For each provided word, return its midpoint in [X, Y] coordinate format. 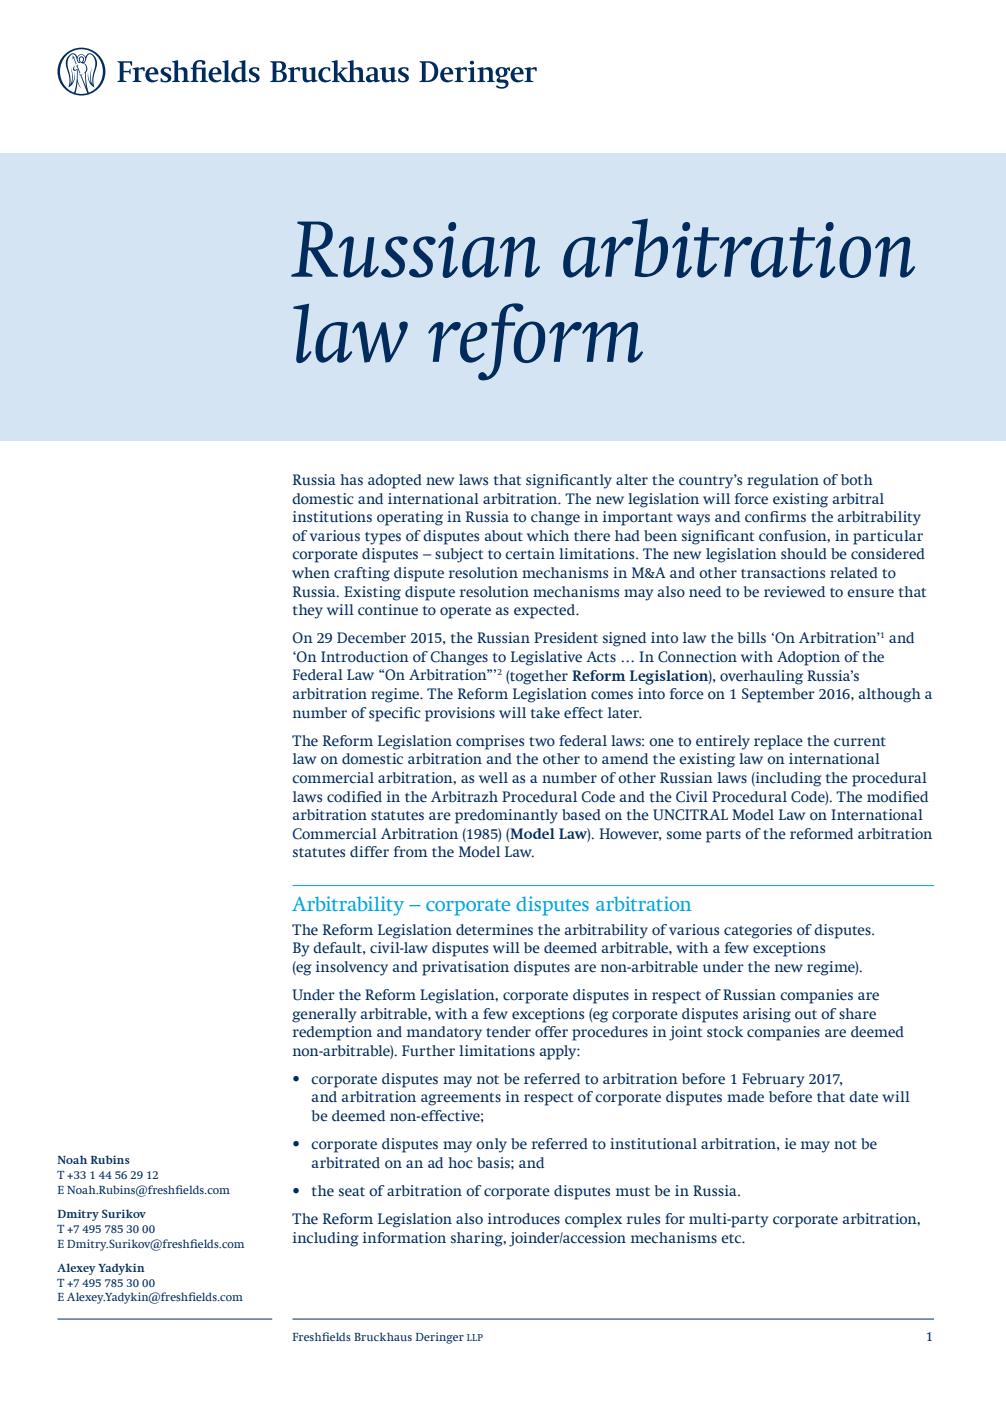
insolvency [352, 968]
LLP [475, 1337]
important [638, 518]
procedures [610, 1033]
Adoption [808, 658]
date [863, 1096]
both [857, 480]
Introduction [365, 657]
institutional [653, 1144]
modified [897, 797]
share [857, 1013]
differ [369, 851]
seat [352, 1192]
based [581, 815]
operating [410, 518]
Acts [601, 657]
